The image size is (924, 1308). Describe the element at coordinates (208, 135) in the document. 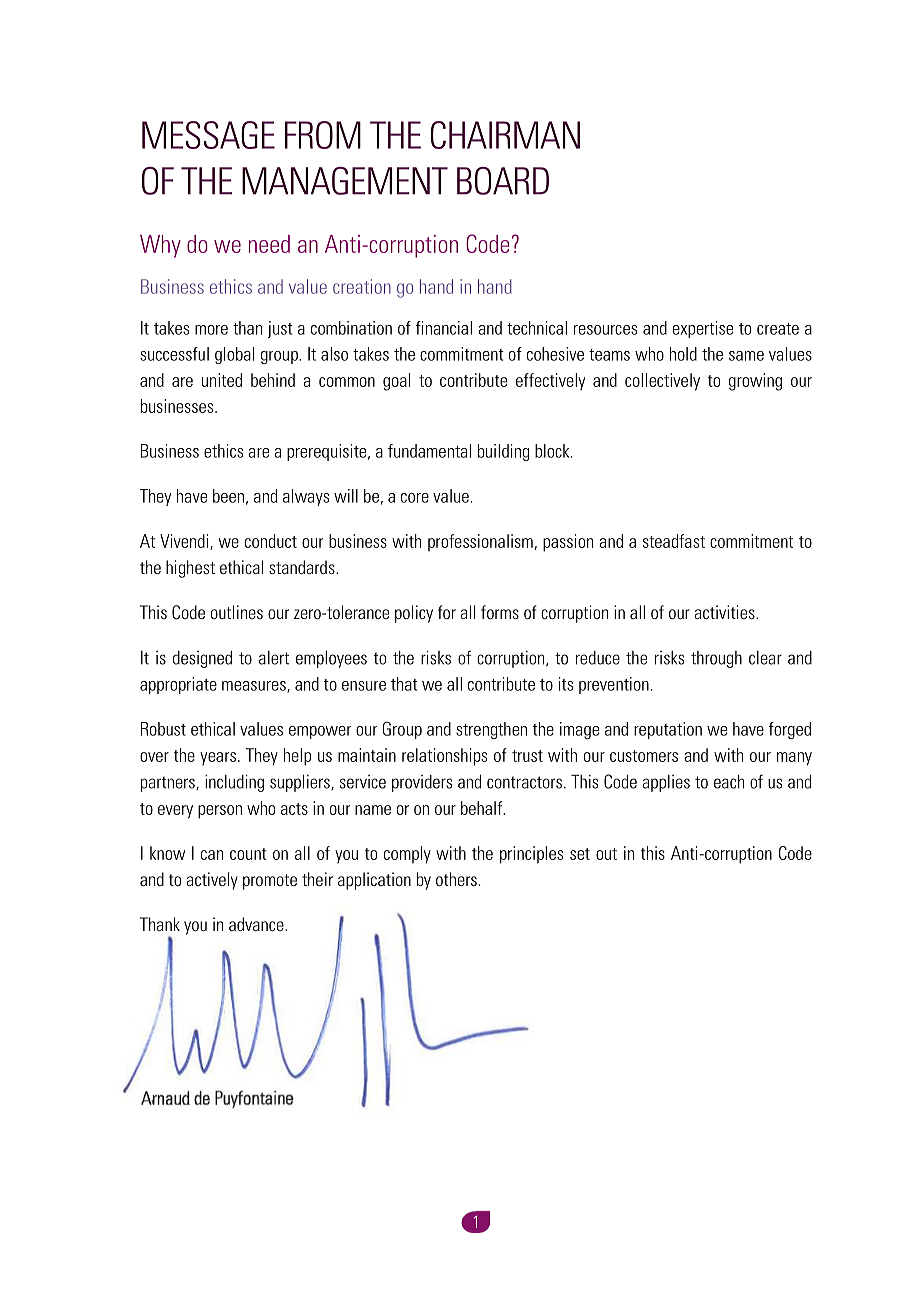

I see `MESSAGE` at that location.
